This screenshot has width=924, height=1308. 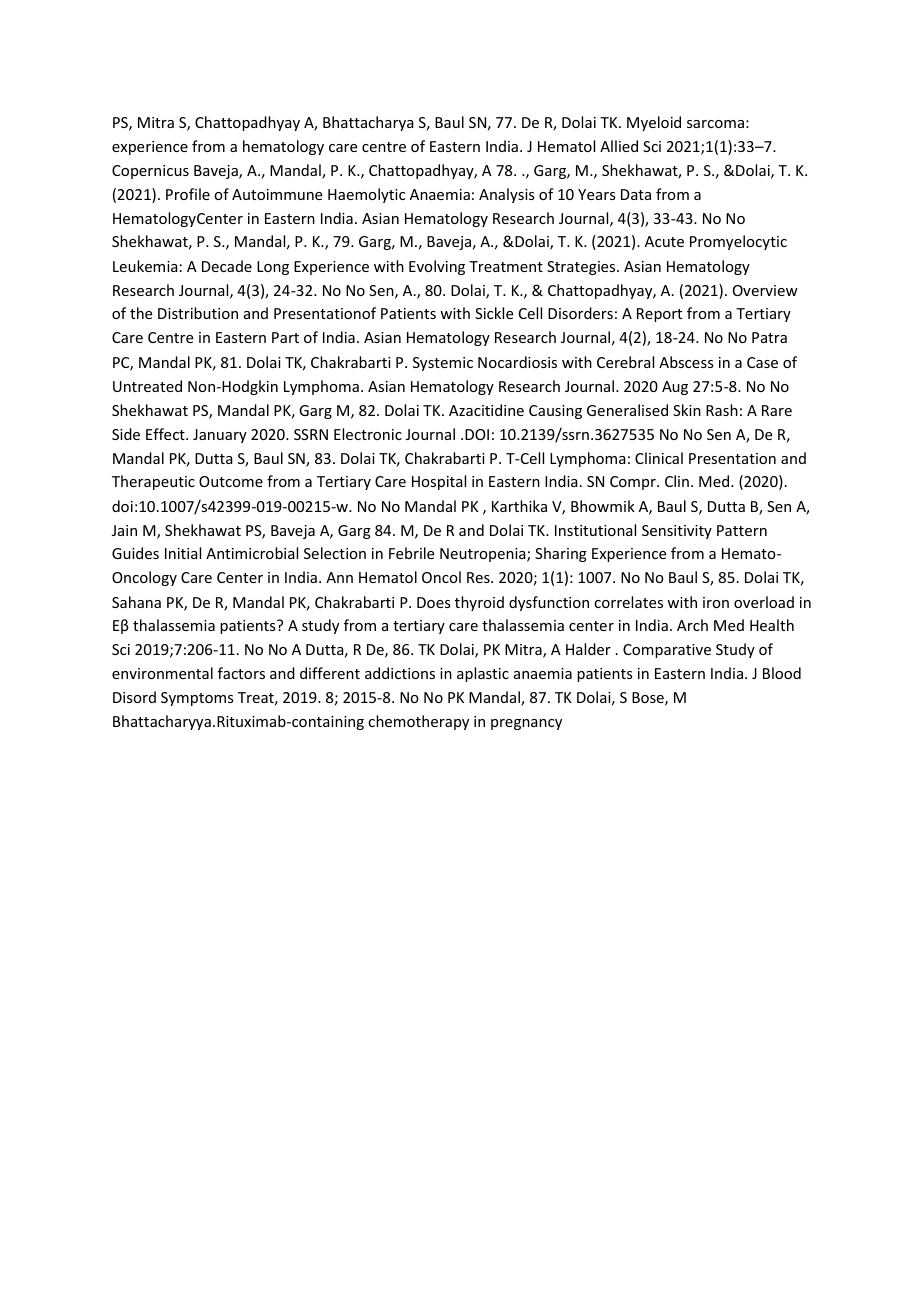 I want to click on Myeloid, so click(x=654, y=123).
